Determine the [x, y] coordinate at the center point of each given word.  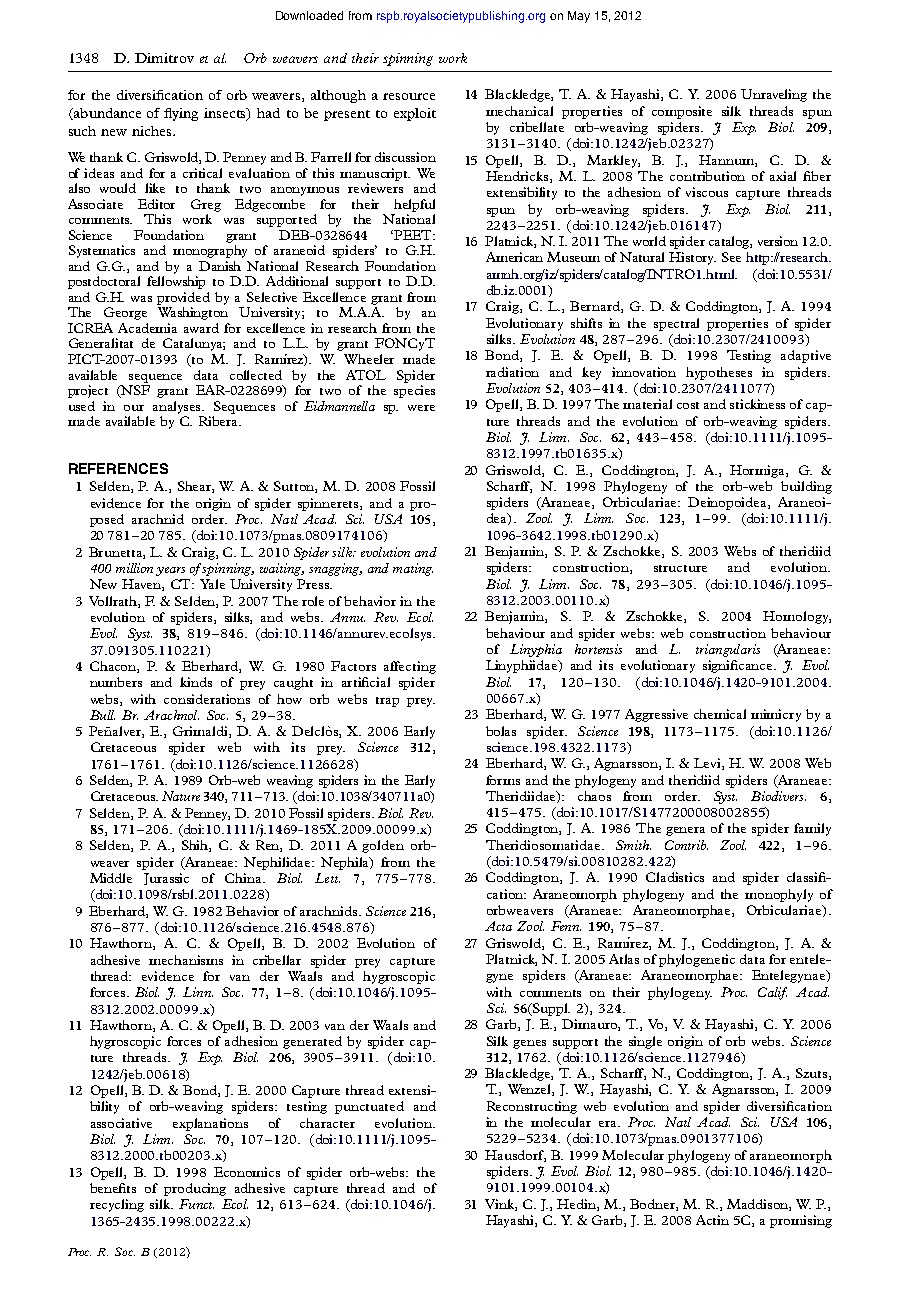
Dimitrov [164, 58]
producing [195, 1189]
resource [409, 96]
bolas [501, 731]
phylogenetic [697, 960]
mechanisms [186, 960]
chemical [720, 714]
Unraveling [774, 95]
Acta [498, 926]
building [806, 487]
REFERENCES [118, 468]
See [731, 257]
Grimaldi [201, 732]
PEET [413, 235]
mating [413, 569]
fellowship [176, 282]
